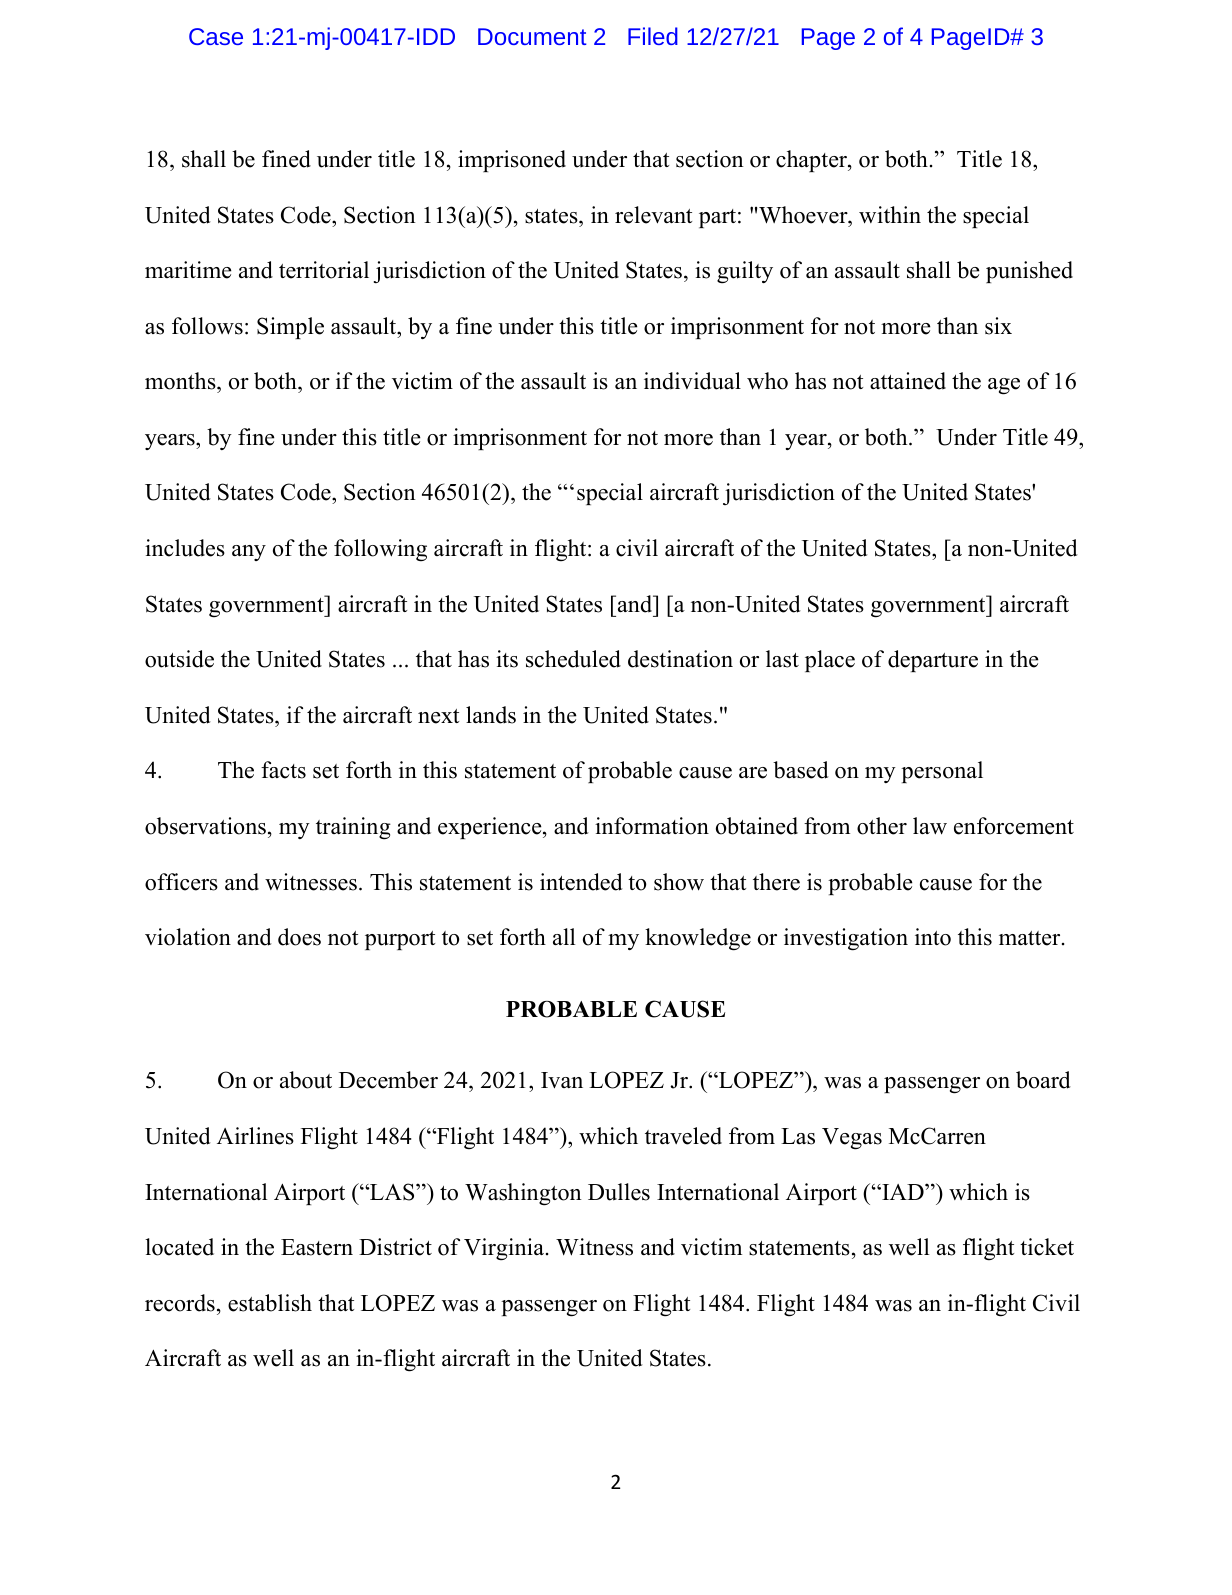 This document has height=1595, width=1232. Describe the element at coordinates (930, 826) in the document. I see `law` at that location.
